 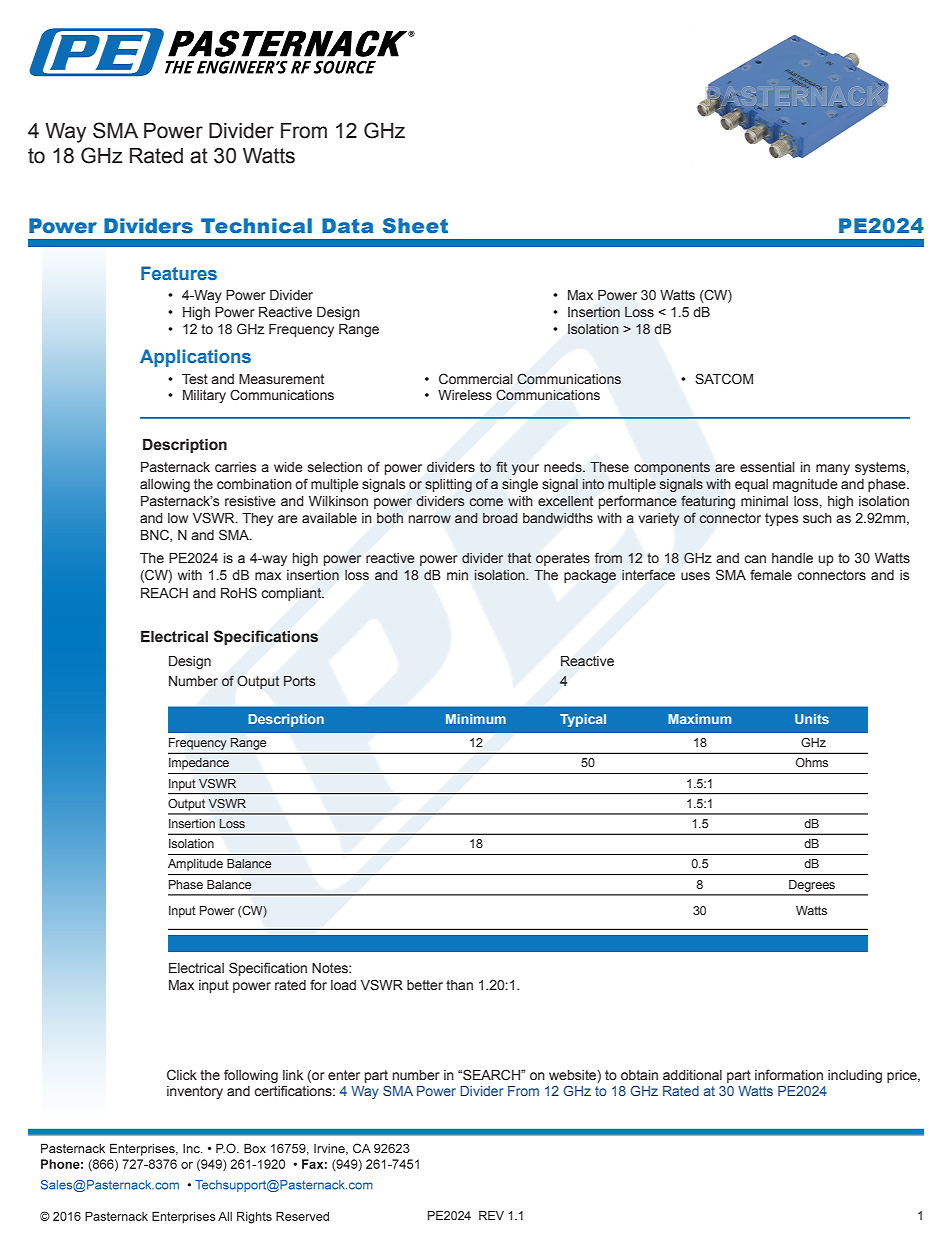 What do you see at coordinates (520, 485) in the screenshot?
I see `single` at bounding box center [520, 485].
